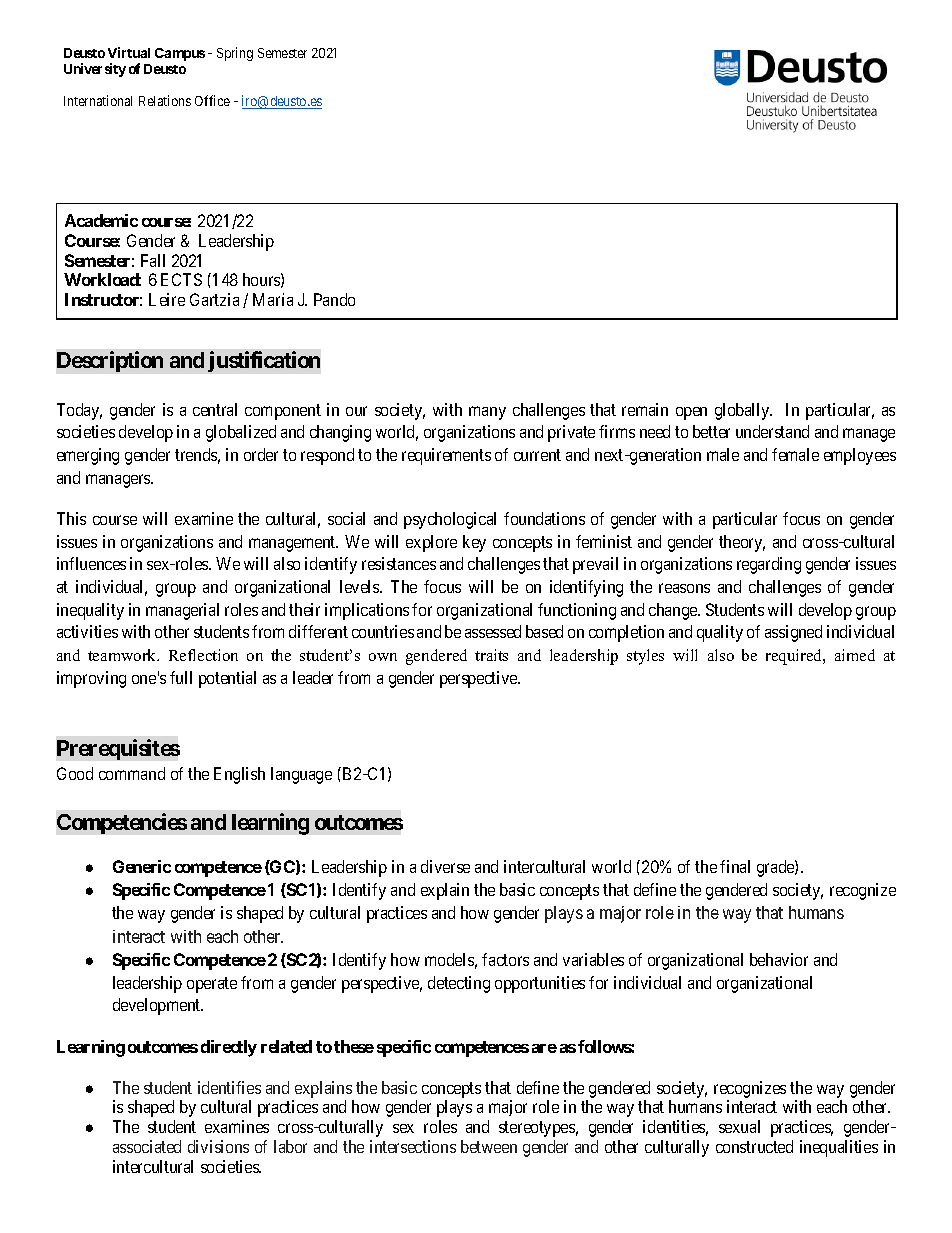 The width and height of the document is (952, 1233). Describe the element at coordinates (493, 631) in the document. I see `assessed` at that location.
